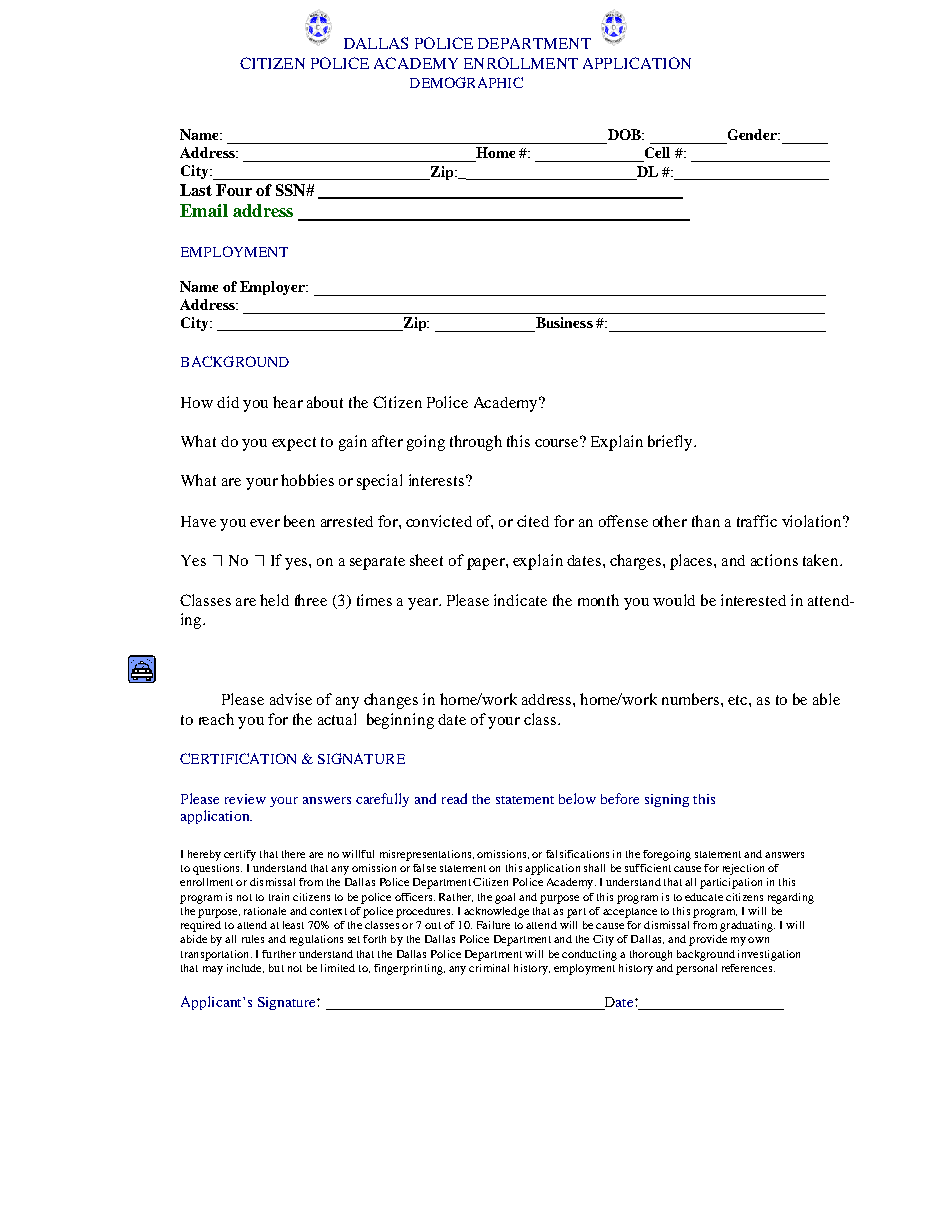  I want to click on ever, so click(265, 523).
